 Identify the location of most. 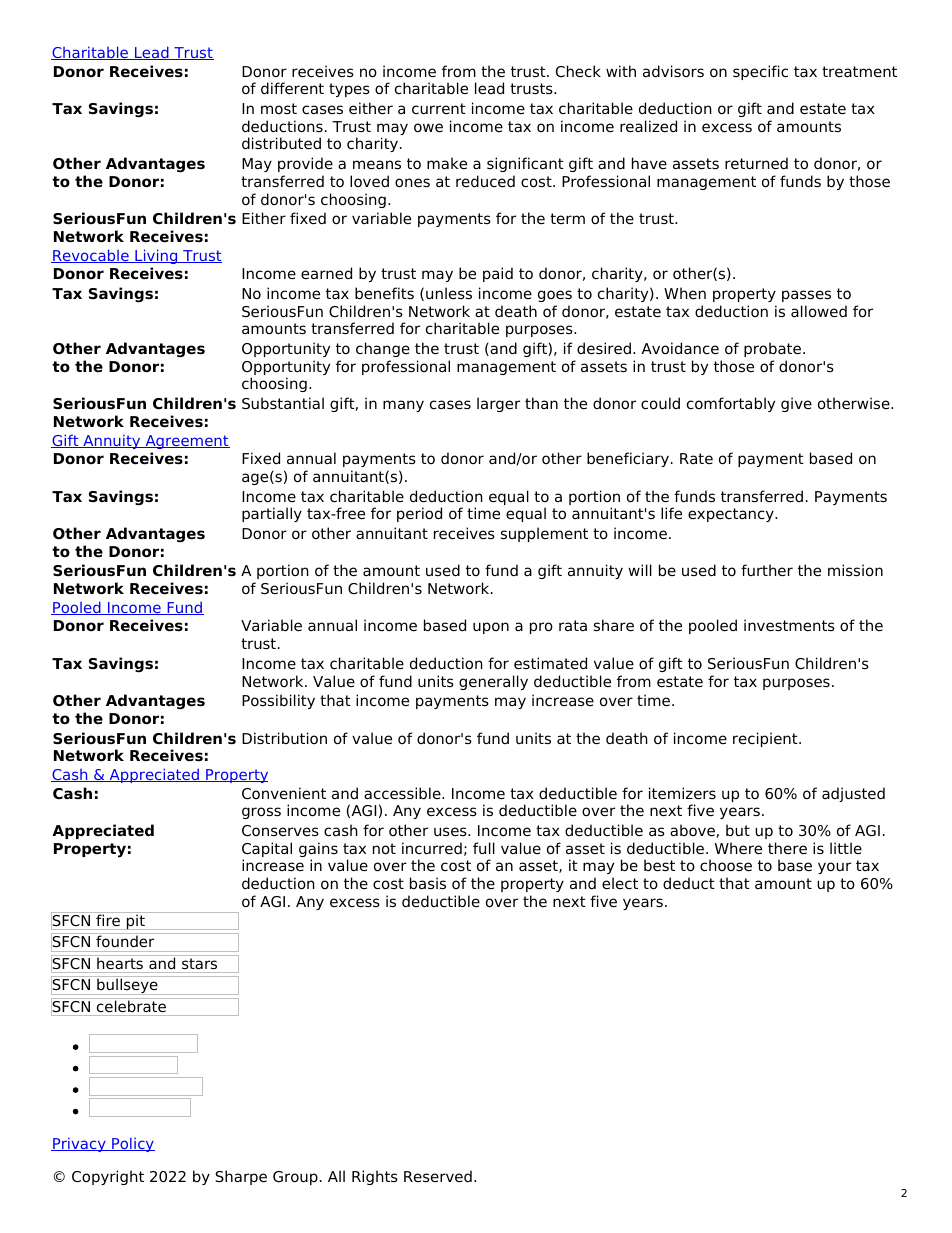
(279, 108).
